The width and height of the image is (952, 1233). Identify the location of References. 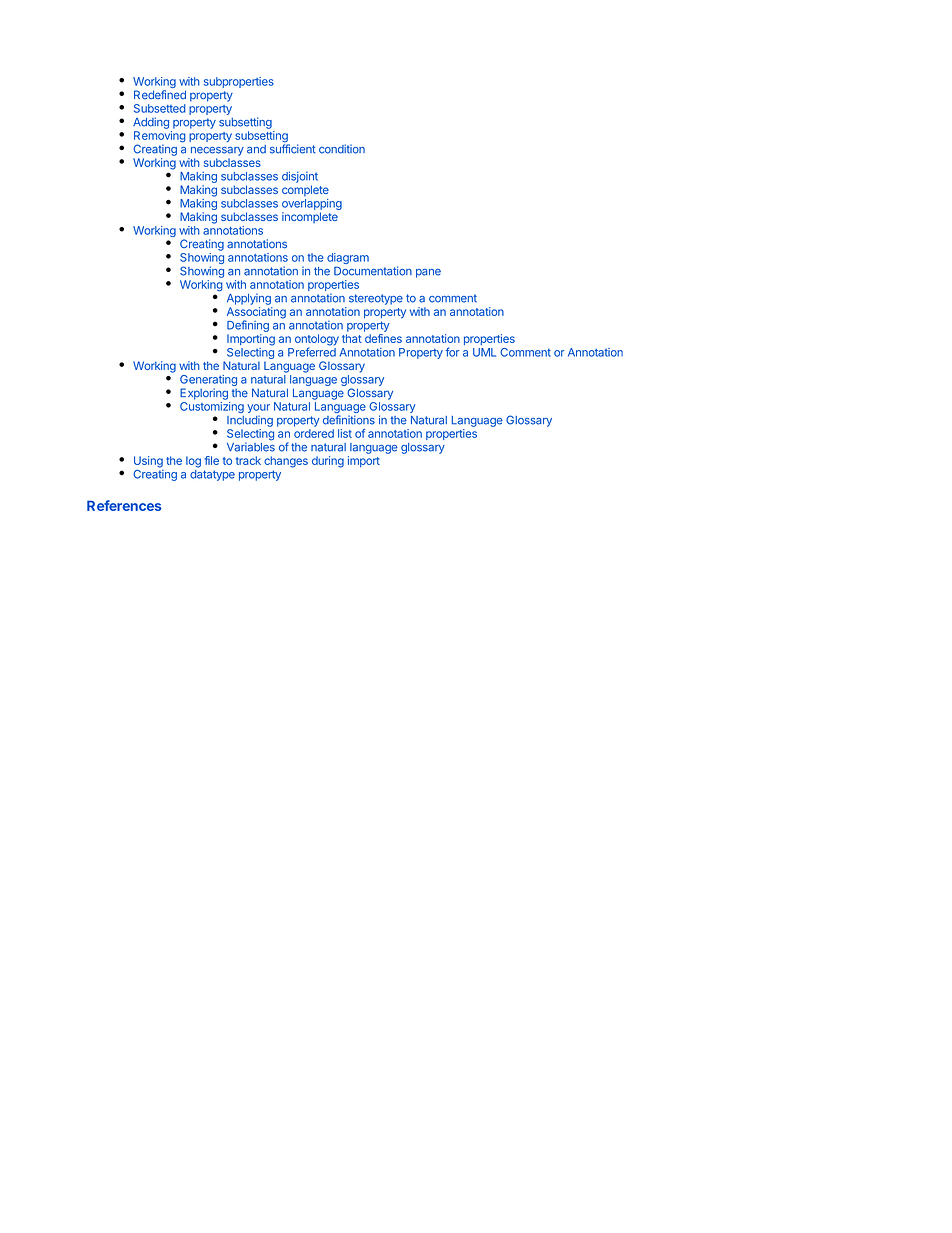
(124, 505).
